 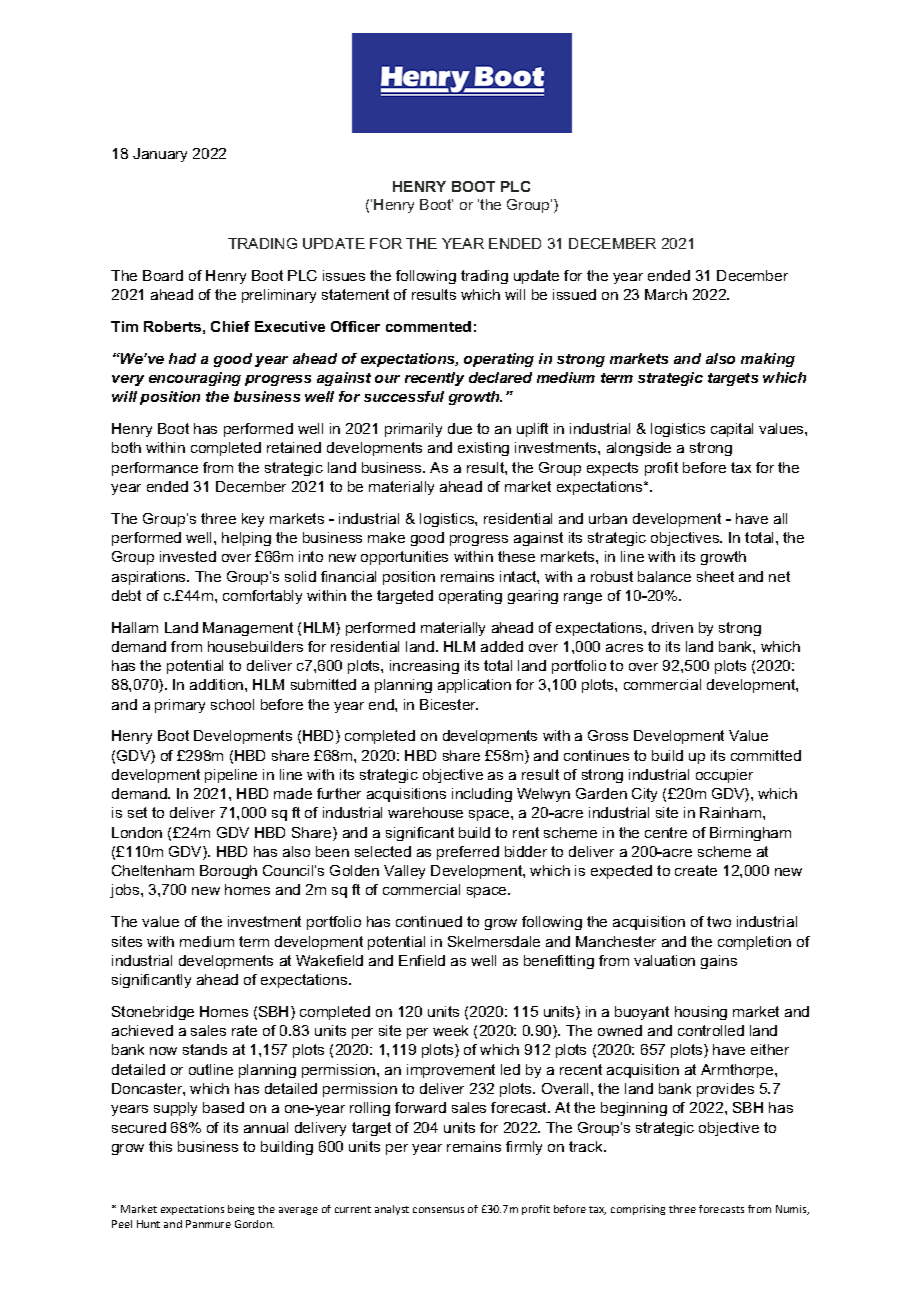 I want to click on being, so click(x=241, y=1210).
